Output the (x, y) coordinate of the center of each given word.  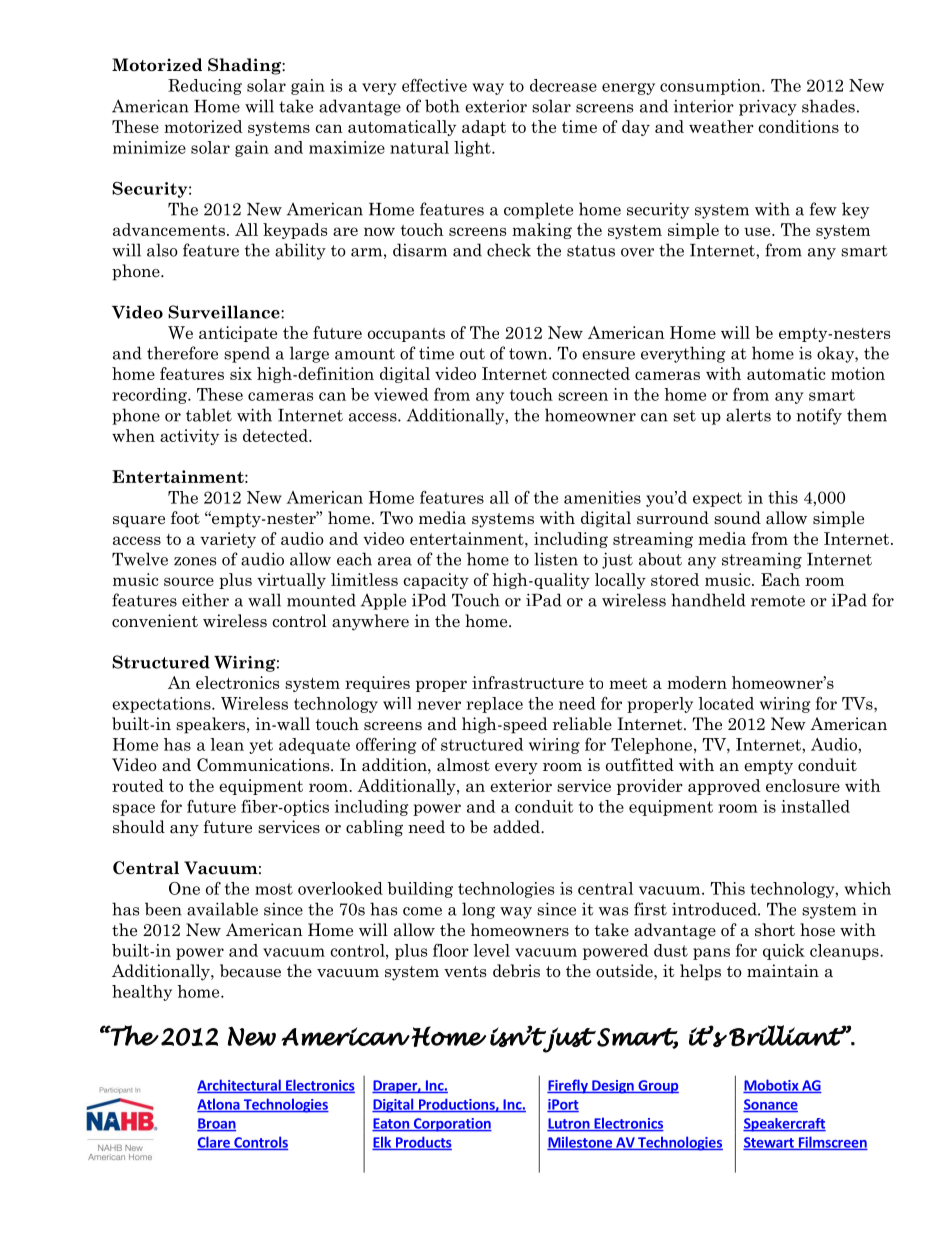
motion (858, 373)
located (726, 703)
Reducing (205, 87)
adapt (484, 128)
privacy (768, 107)
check (509, 250)
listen (556, 559)
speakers (212, 725)
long (478, 910)
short (775, 930)
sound (737, 518)
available (222, 909)
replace (494, 705)
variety (228, 540)
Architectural (240, 1086)
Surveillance (225, 312)
